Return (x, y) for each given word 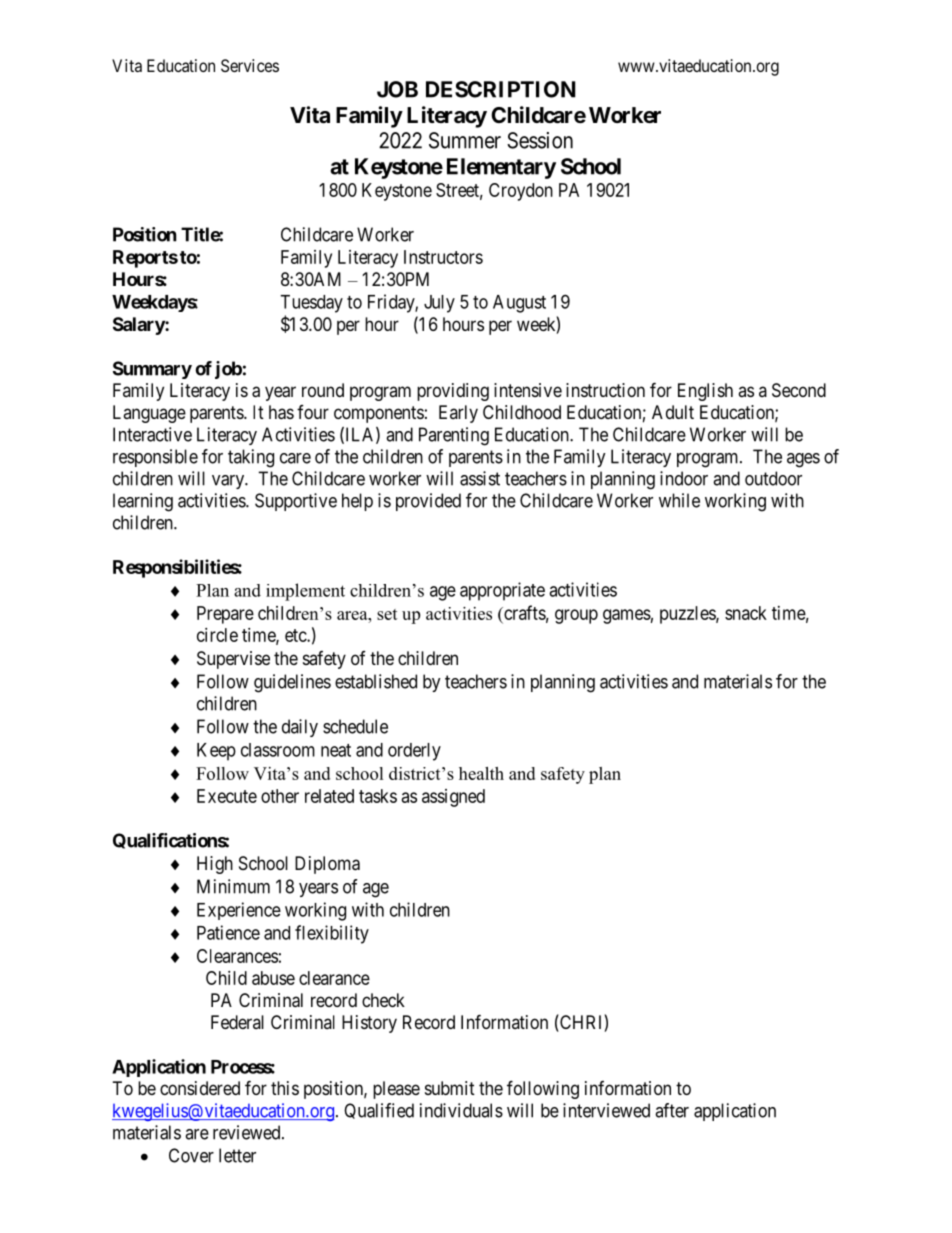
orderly (414, 752)
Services (250, 65)
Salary (139, 326)
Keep (216, 752)
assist (480, 478)
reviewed (248, 1132)
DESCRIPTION (501, 89)
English (705, 392)
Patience (228, 932)
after (672, 1110)
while (679, 500)
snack (746, 613)
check (383, 1000)
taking (251, 458)
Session (540, 140)
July (439, 304)
